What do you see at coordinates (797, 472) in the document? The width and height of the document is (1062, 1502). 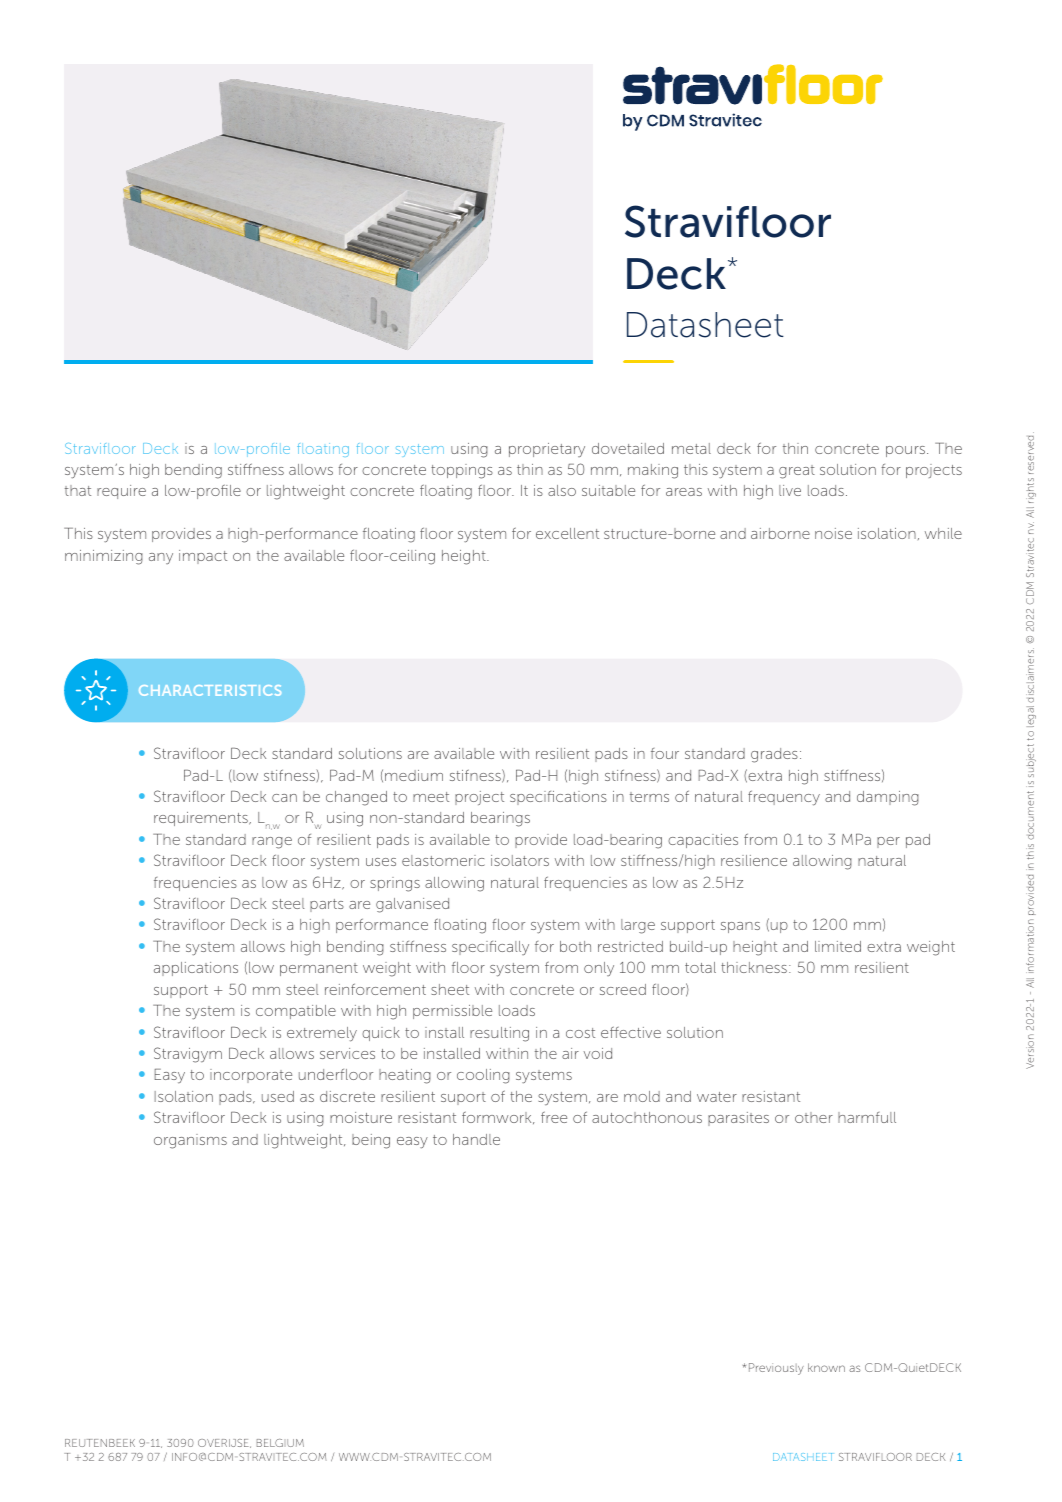 I see `great` at bounding box center [797, 472].
